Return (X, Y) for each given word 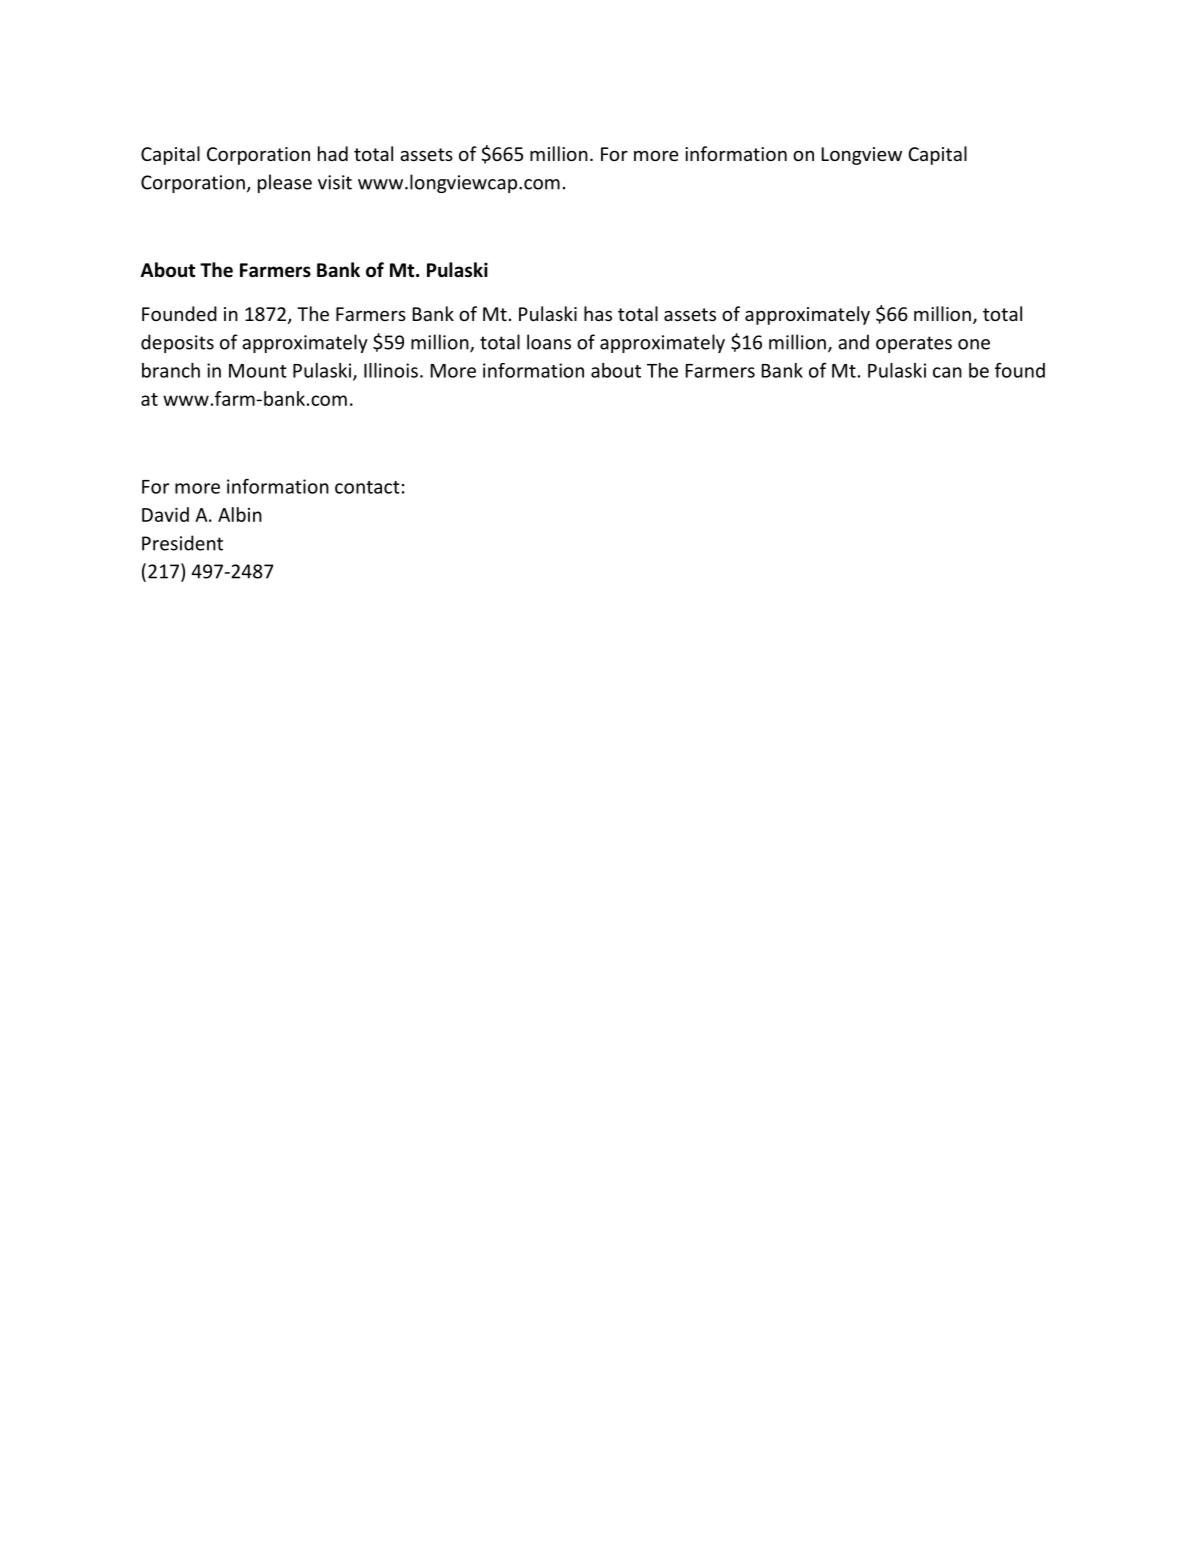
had (333, 153)
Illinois (391, 370)
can (947, 372)
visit (335, 182)
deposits (177, 343)
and (853, 342)
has (598, 313)
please (285, 183)
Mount (258, 371)
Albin (240, 514)
